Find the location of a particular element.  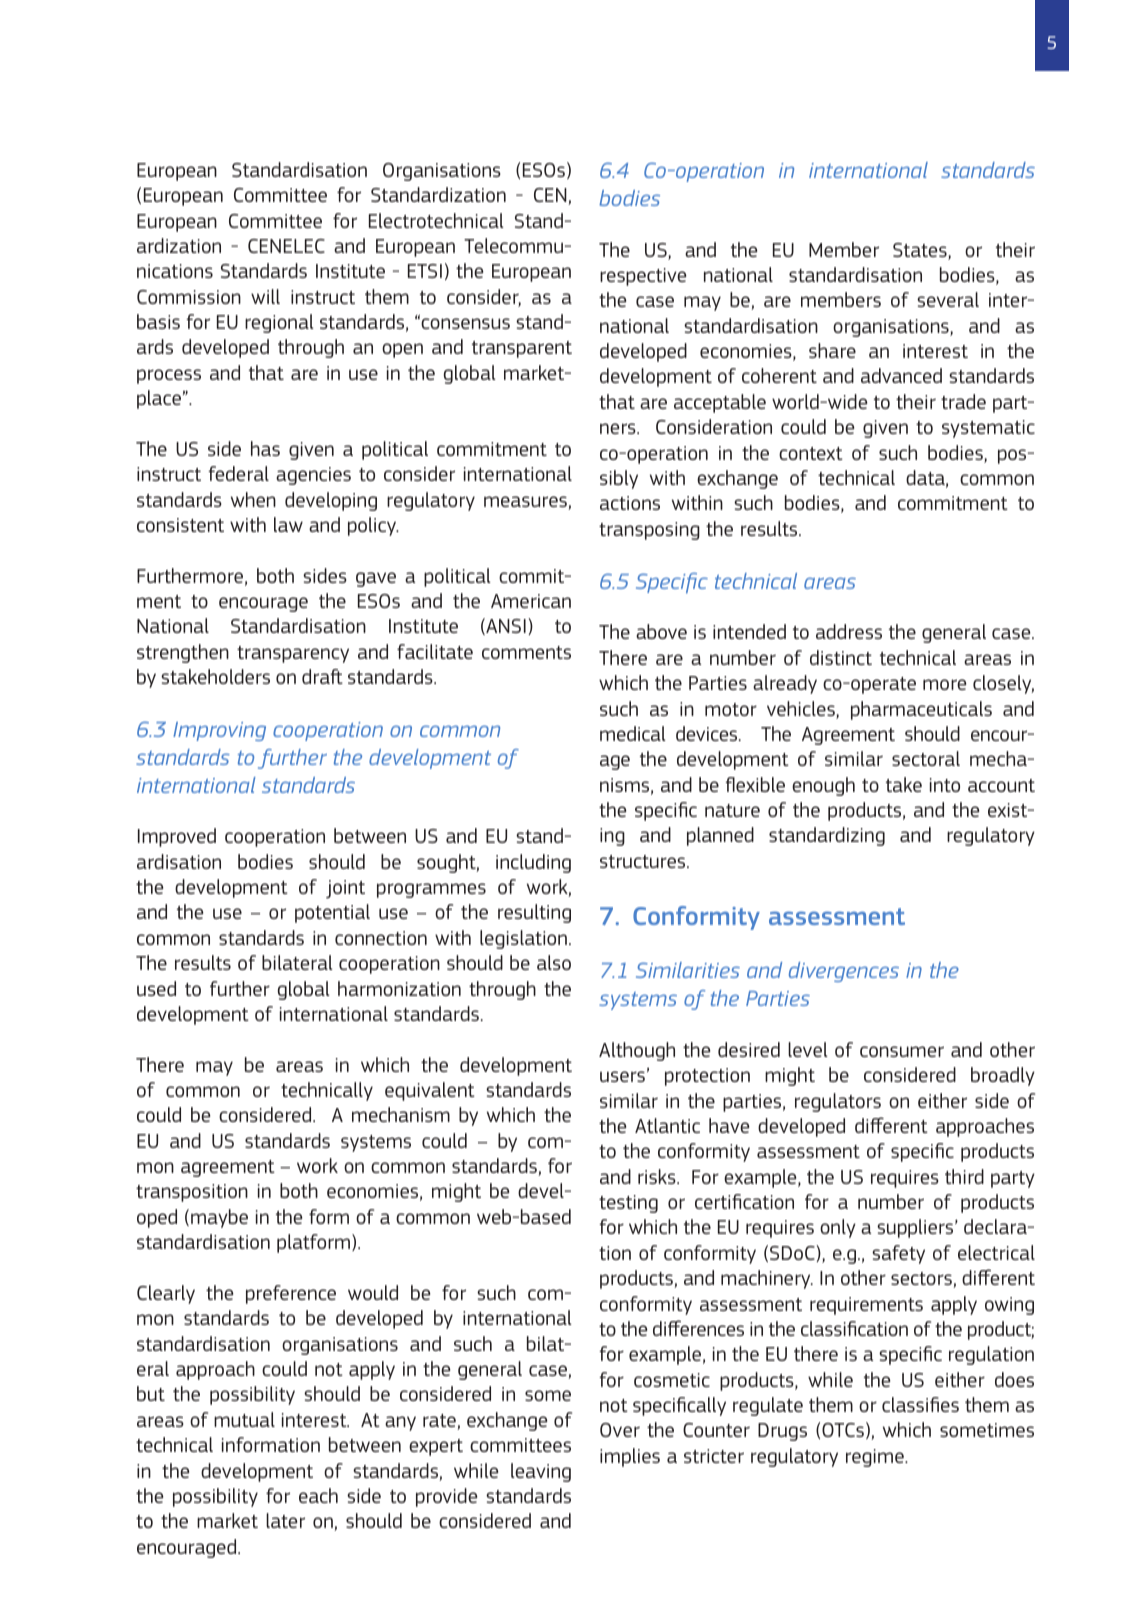

will is located at coordinates (265, 296).
